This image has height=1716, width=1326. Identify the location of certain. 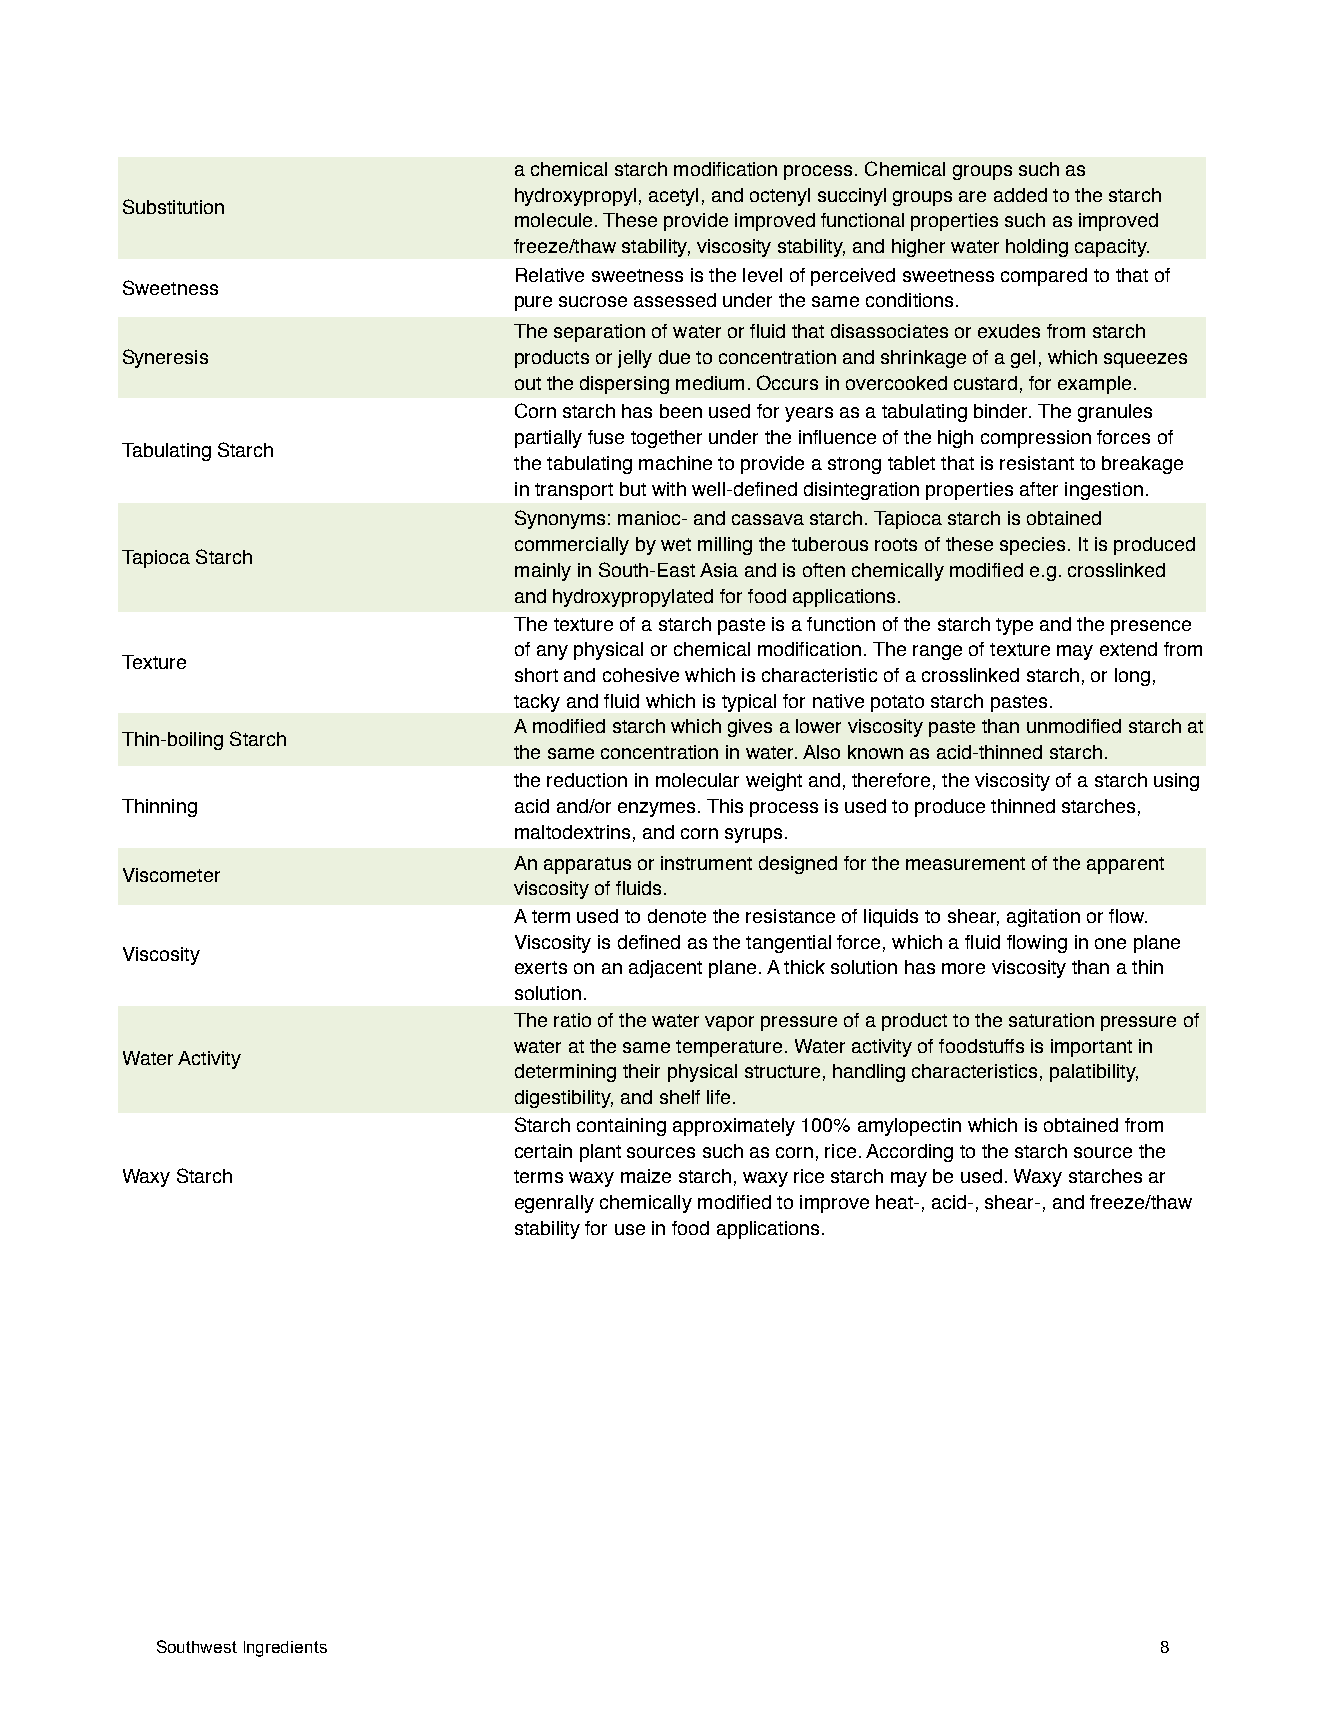
(543, 1151).
